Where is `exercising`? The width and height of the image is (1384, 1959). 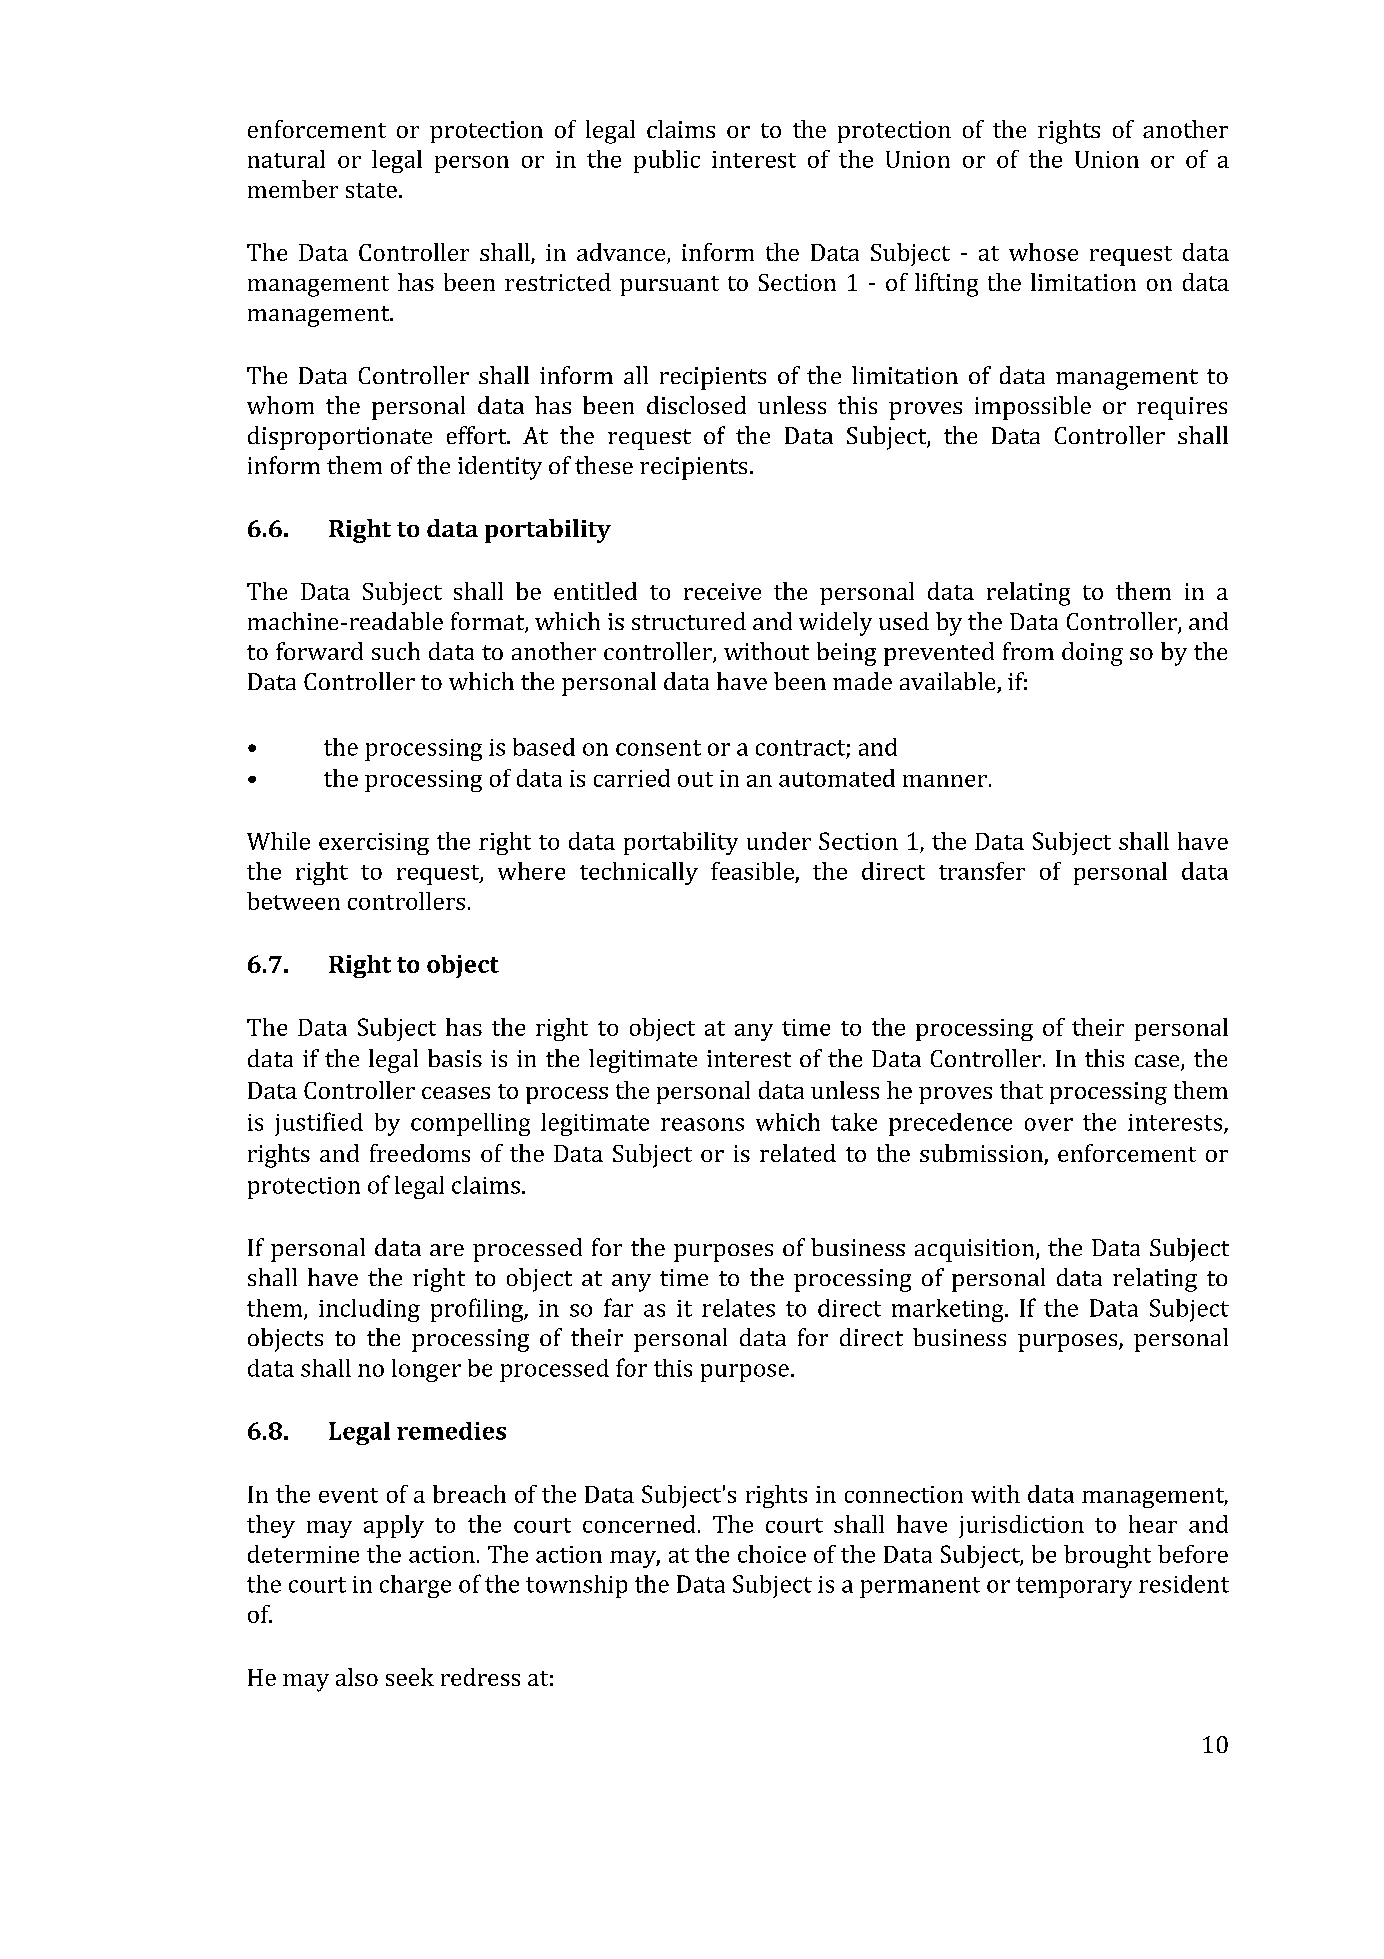
exercising is located at coordinates (374, 844).
